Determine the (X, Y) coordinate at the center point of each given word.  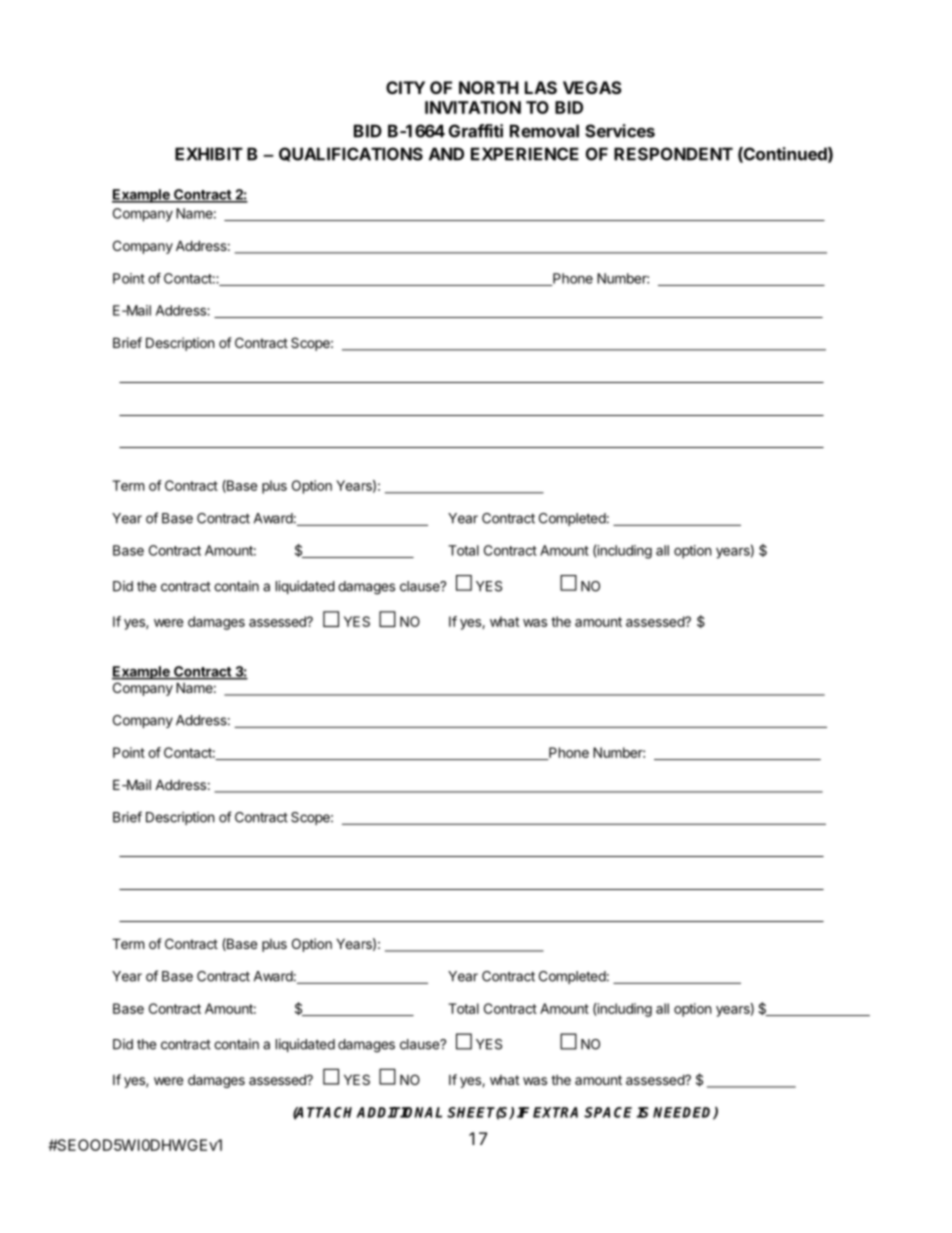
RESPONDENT (673, 154)
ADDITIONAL (399, 1112)
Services (620, 131)
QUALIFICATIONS (351, 154)
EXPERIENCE (525, 154)
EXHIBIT (209, 154)
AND (446, 154)
